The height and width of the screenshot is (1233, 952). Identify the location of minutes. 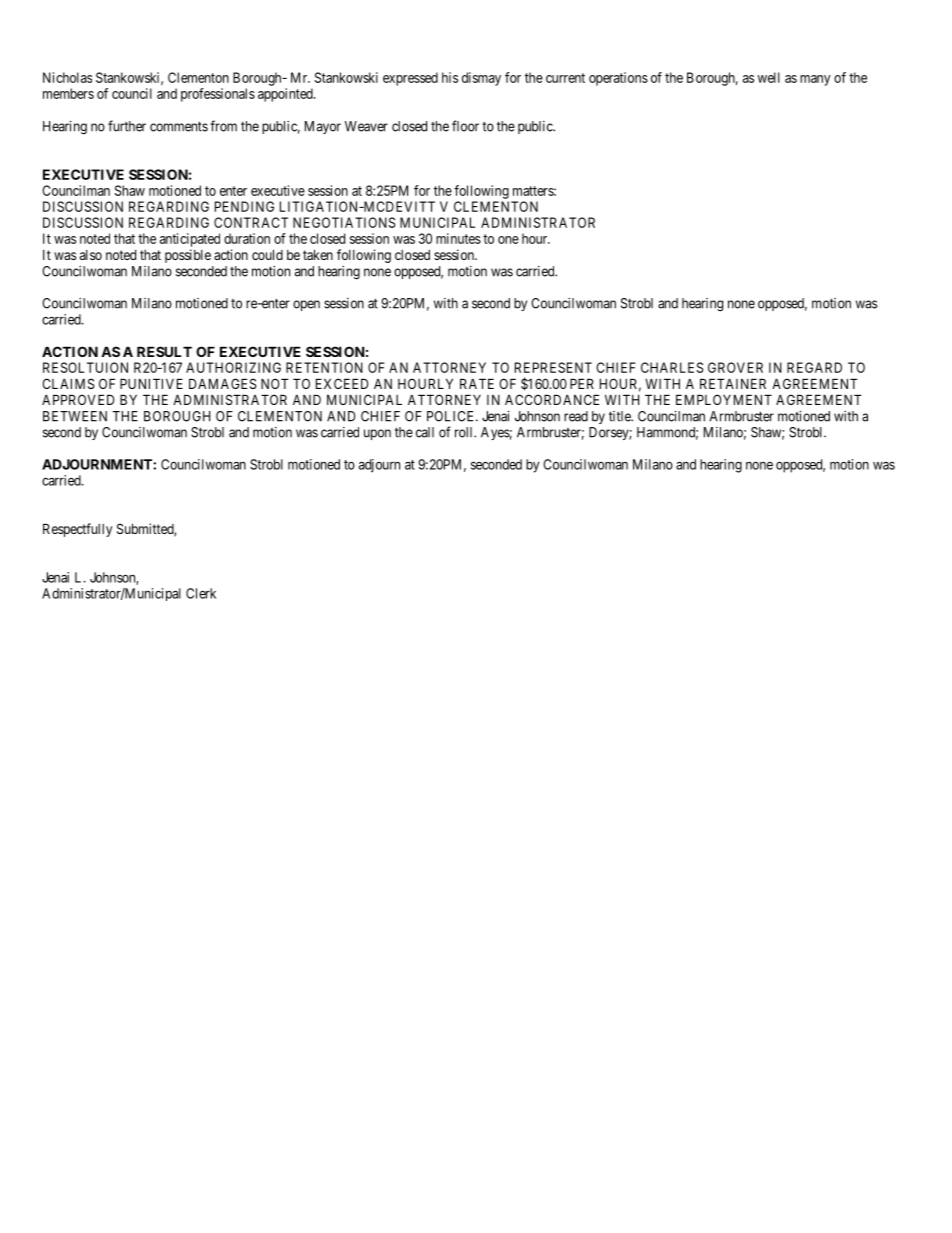
(458, 238).
